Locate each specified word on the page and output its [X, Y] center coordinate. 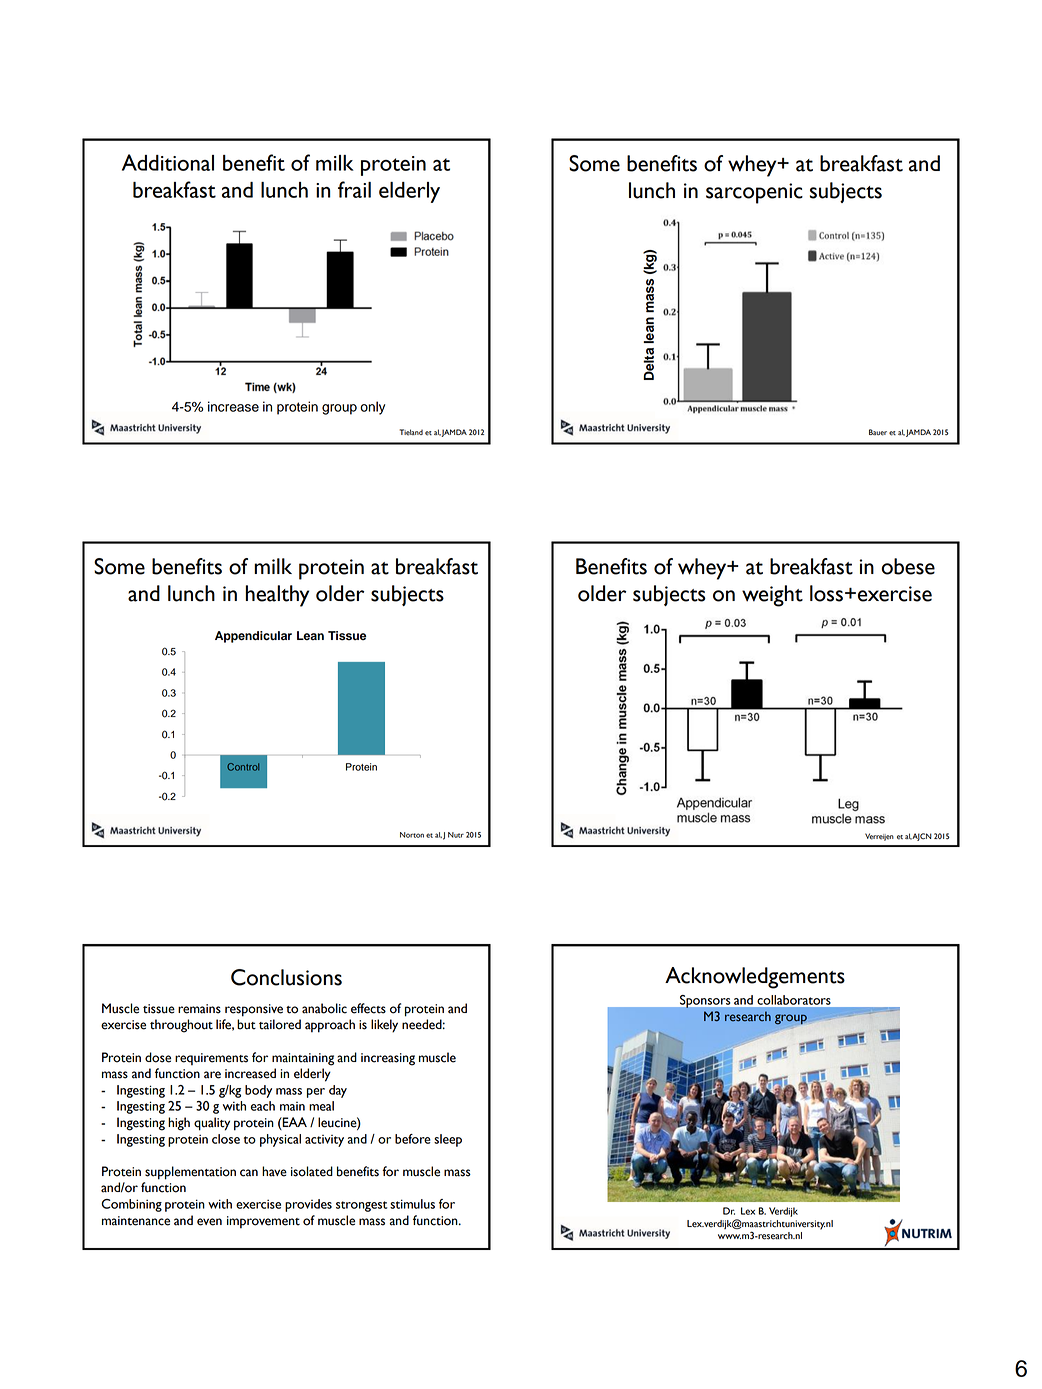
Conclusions [286, 977]
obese [908, 566]
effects [368, 1008]
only [372, 408]
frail [354, 189]
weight [772, 596]
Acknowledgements [755, 978]
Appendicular [253, 637]
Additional [168, 162]
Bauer [878, 432]
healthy [277, 596]
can [249, 1173]
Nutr [456, 835]
